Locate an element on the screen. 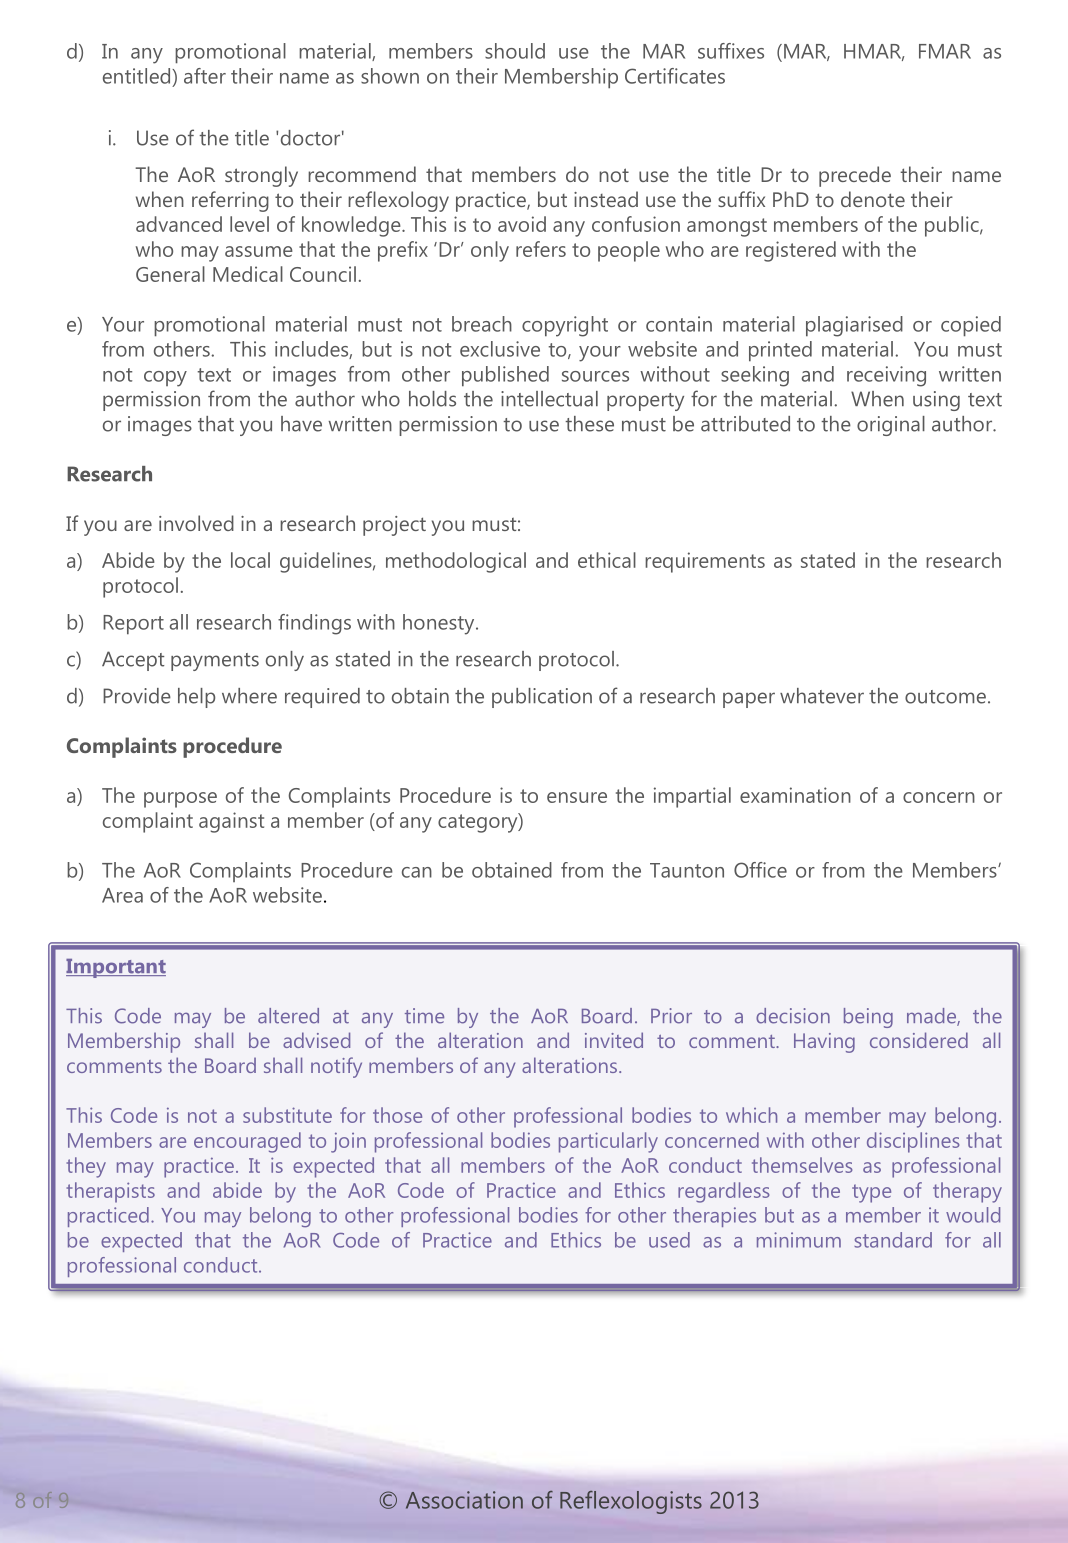  after is located at coordinates (205, 76).
